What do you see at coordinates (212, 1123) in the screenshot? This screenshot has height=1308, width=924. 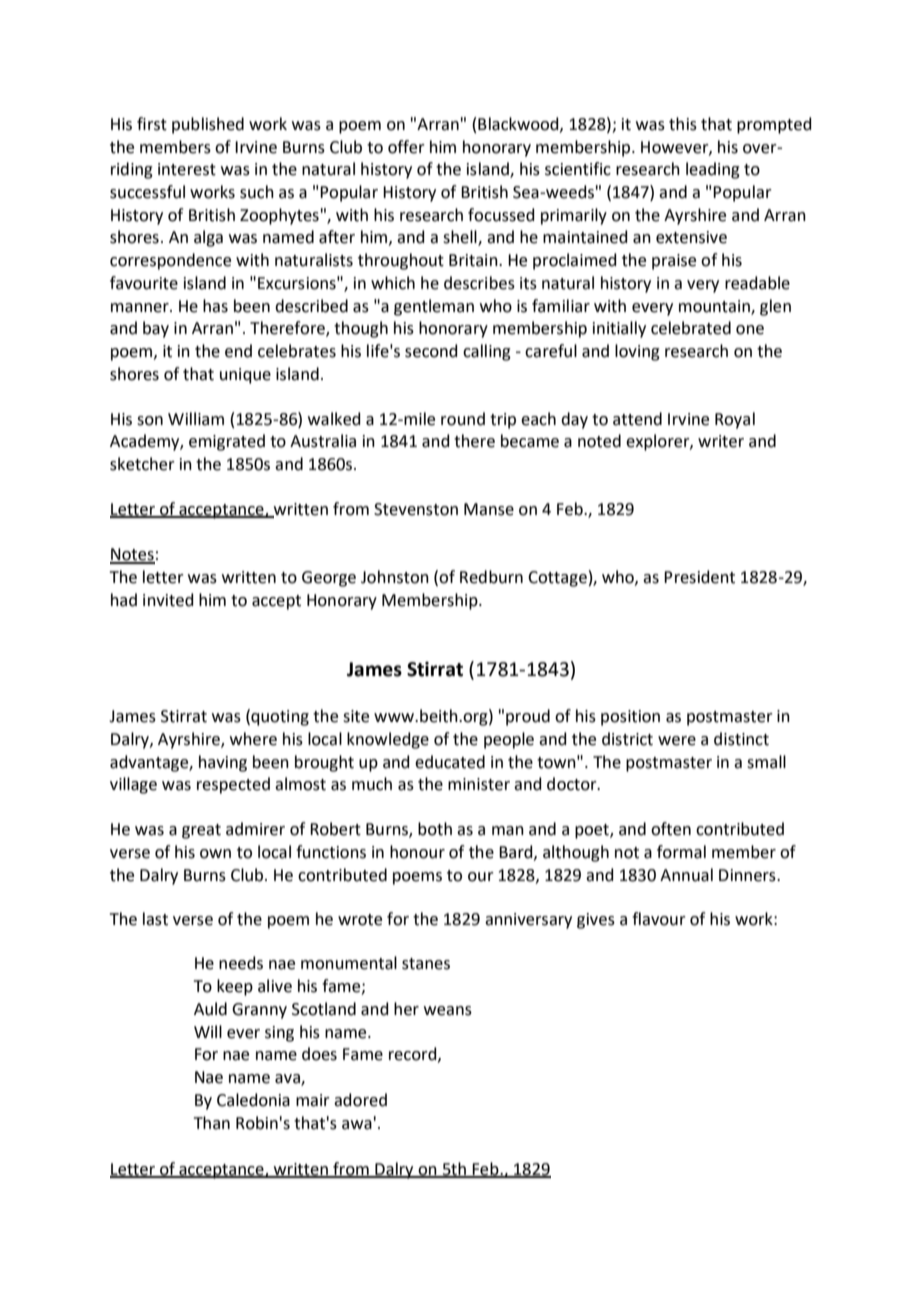 I see `Than` at bounding box center [212, 1123].
